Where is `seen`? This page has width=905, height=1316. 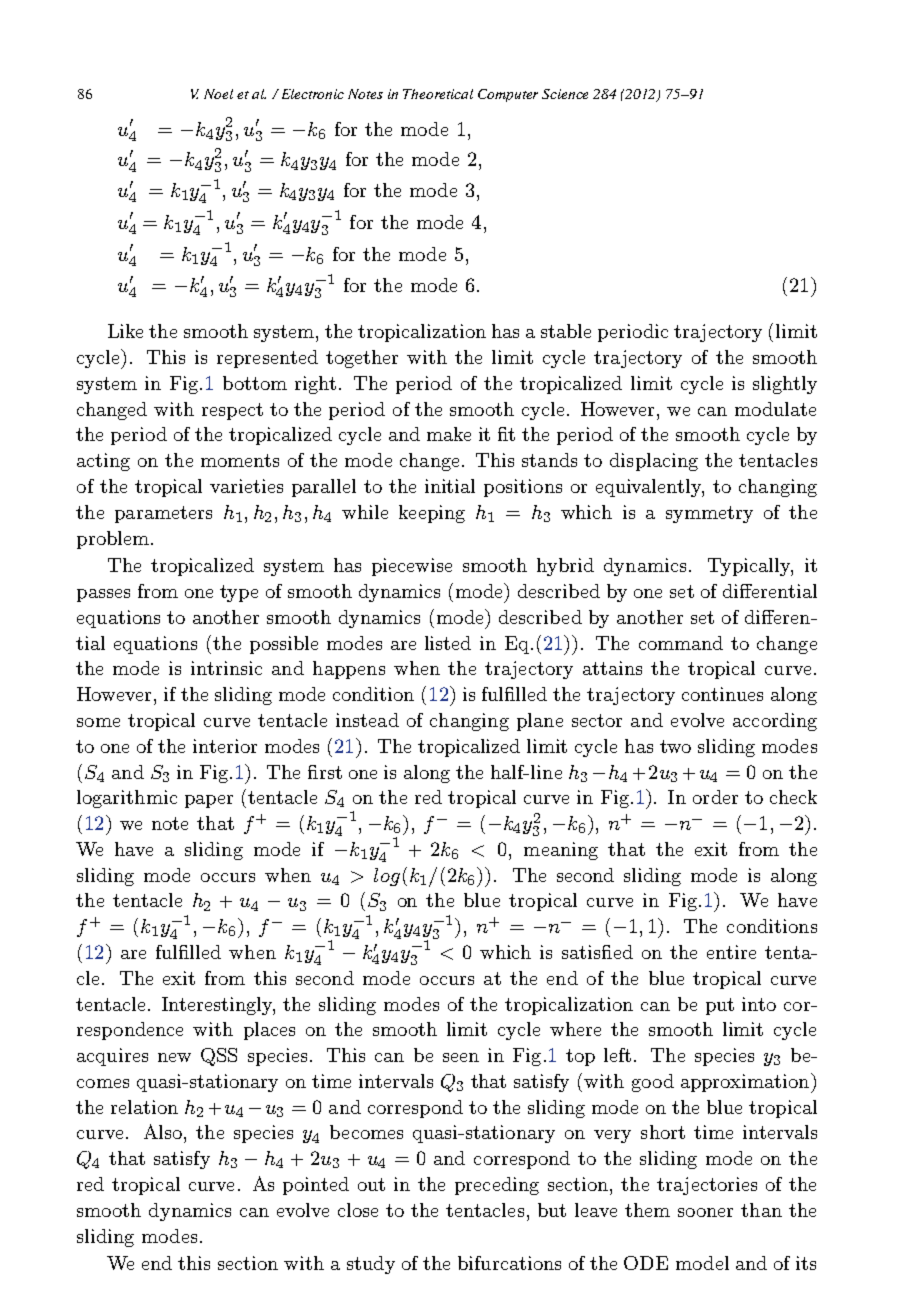
seen is located at coordinates (461, 1057).
